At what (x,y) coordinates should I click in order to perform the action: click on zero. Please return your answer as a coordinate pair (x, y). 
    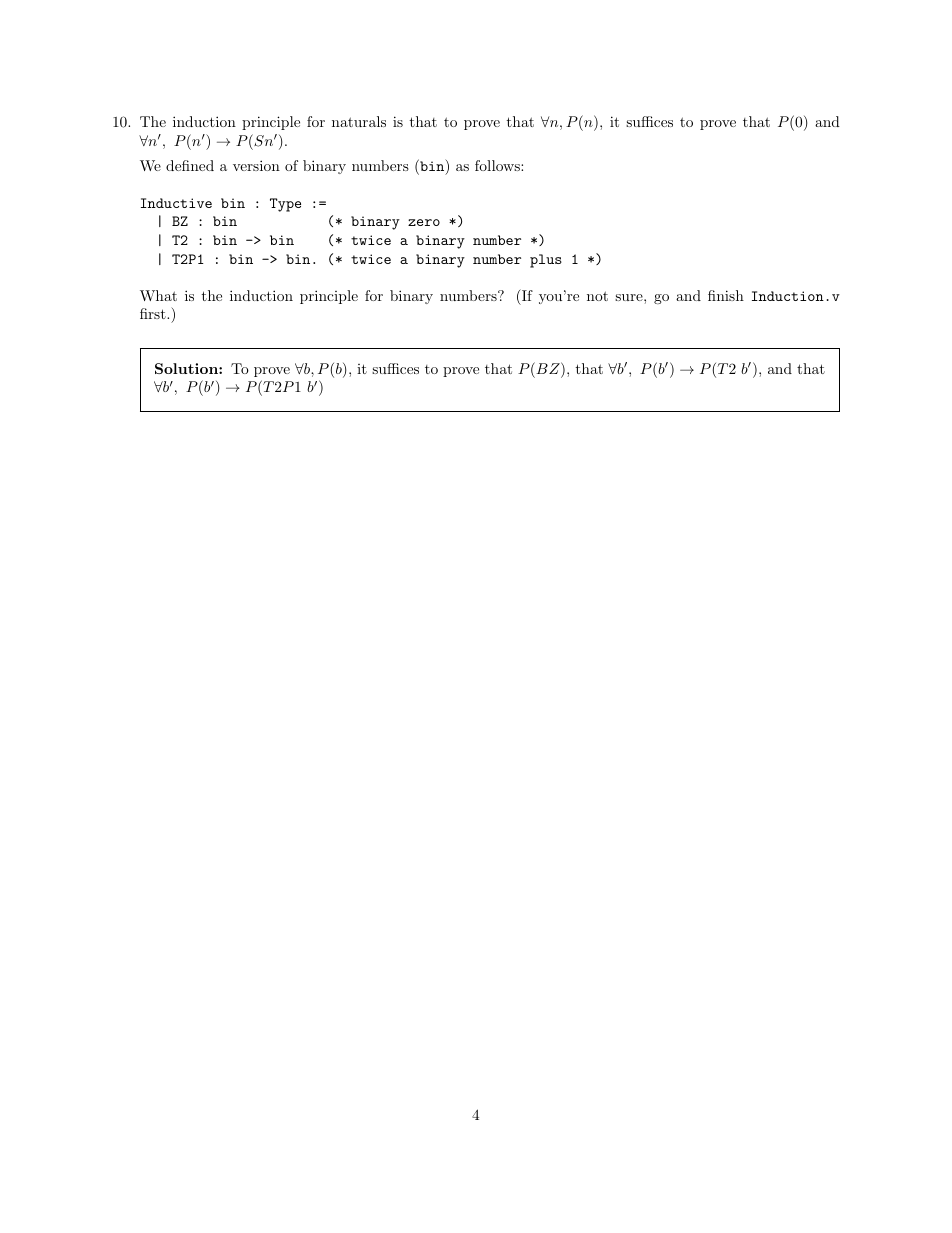
    Looking at the image, I should click on (424, 222).
